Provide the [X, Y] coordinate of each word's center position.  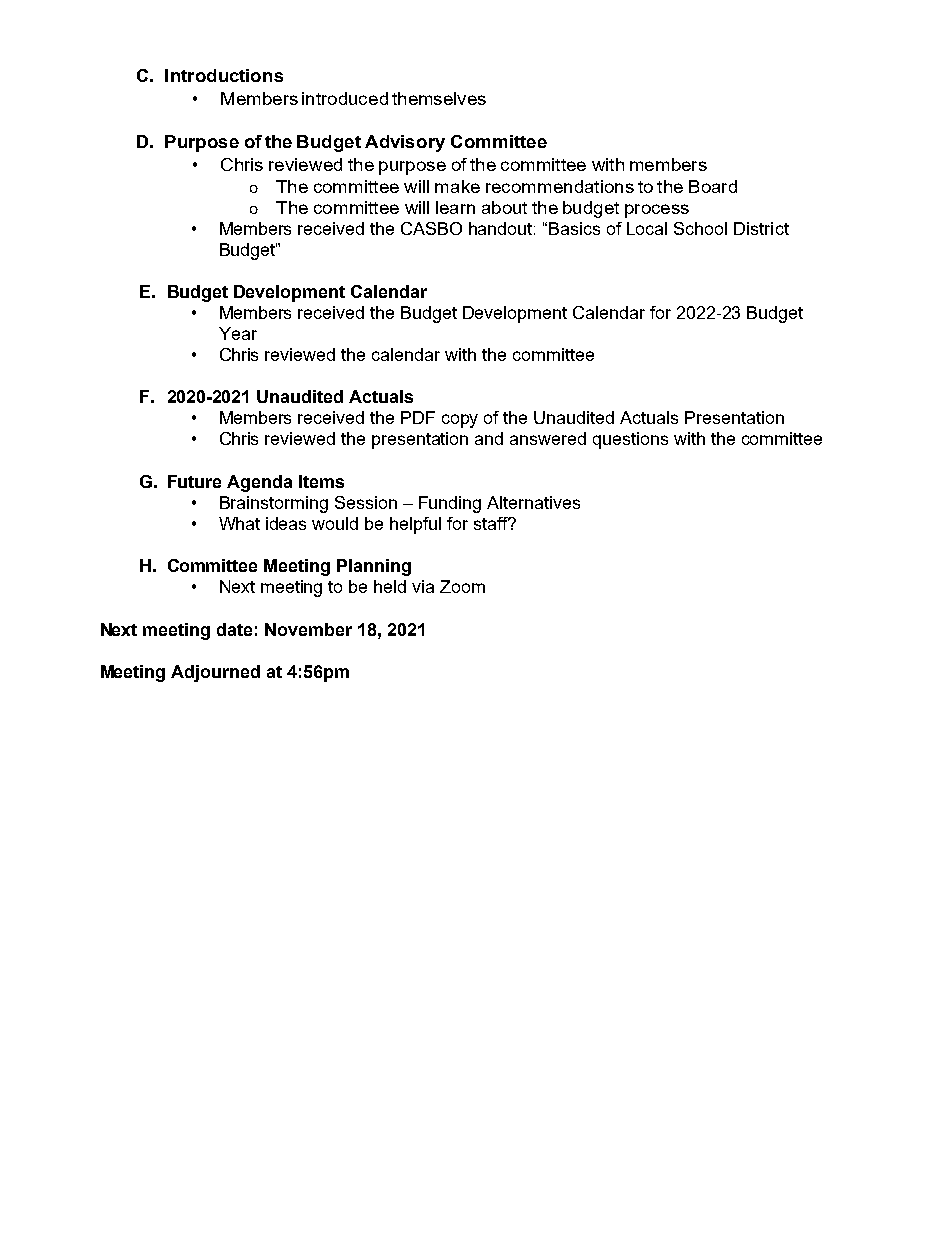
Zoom [462, 586]
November [308, 629]
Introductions [224, 75]
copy [460, 421]
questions [630, 440]
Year [238, 333]
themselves [439, 98]
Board [713, 186]
